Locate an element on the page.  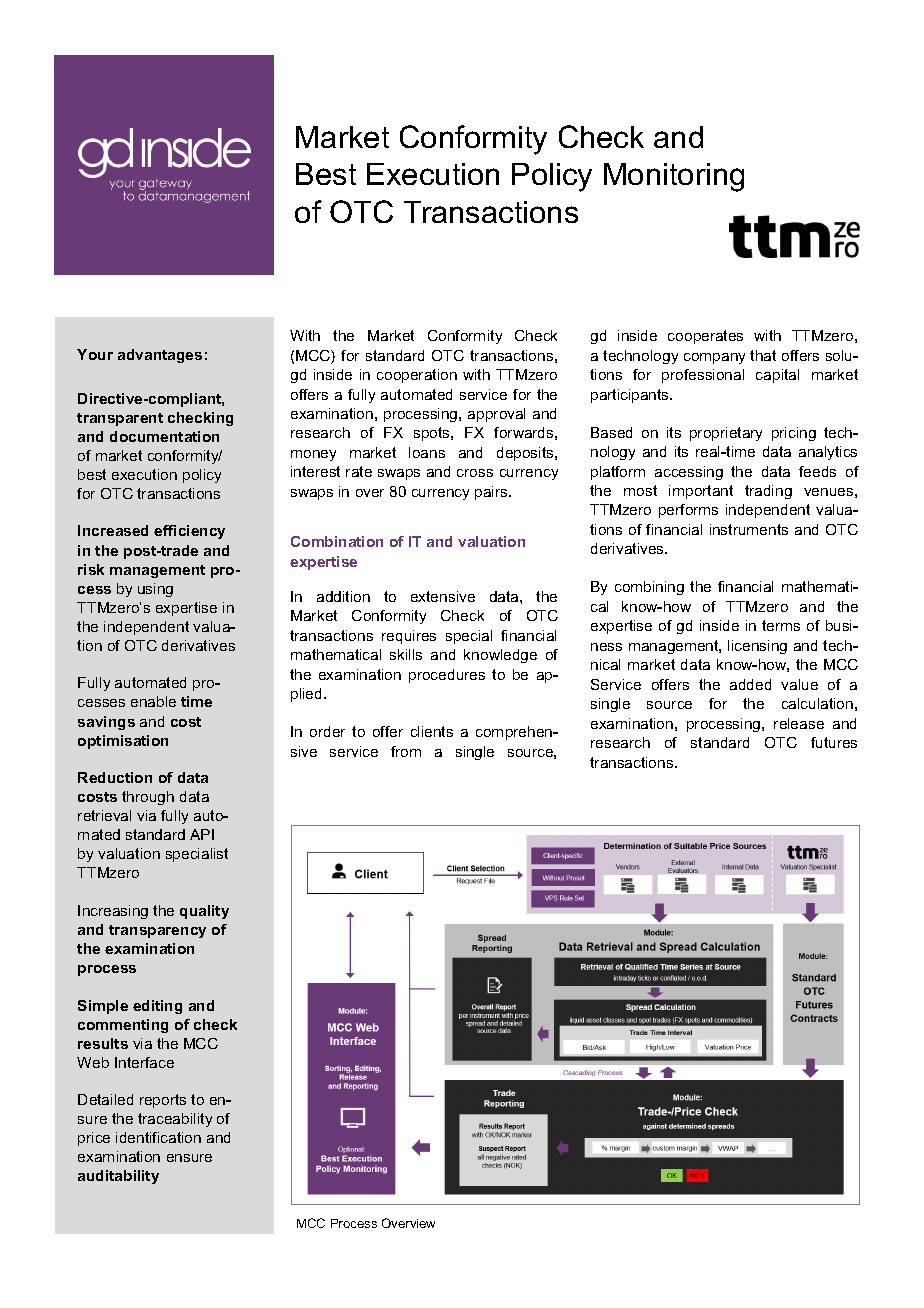
advantages is located at coordinates (160, 356).
